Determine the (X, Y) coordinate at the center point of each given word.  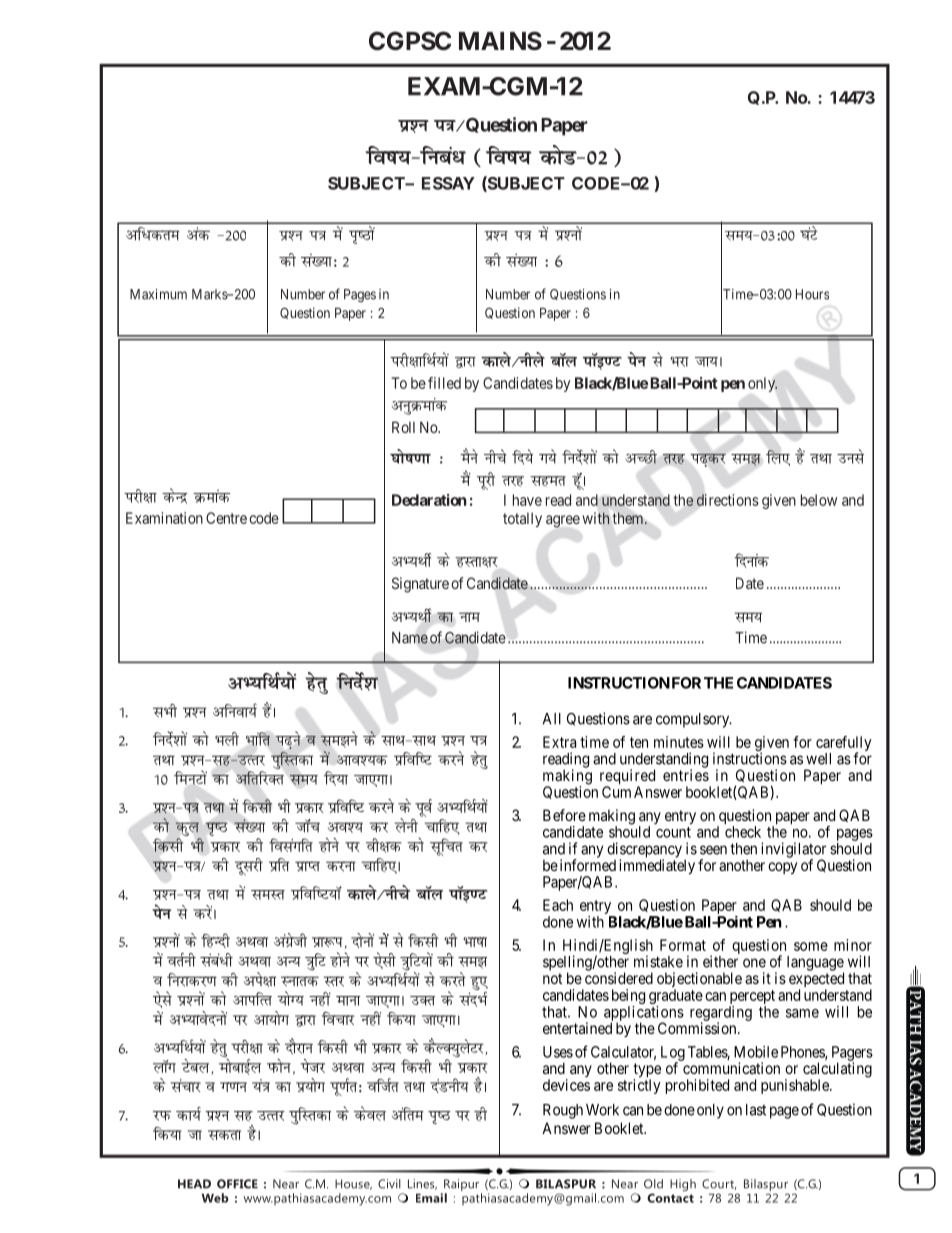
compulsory (694, 720)
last (756, 1110)
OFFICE (237, 1184)
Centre (226, 518)
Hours (812, 294)
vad (198, 233)
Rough (563, 1111)
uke (469, 617)
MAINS (500, 41)
